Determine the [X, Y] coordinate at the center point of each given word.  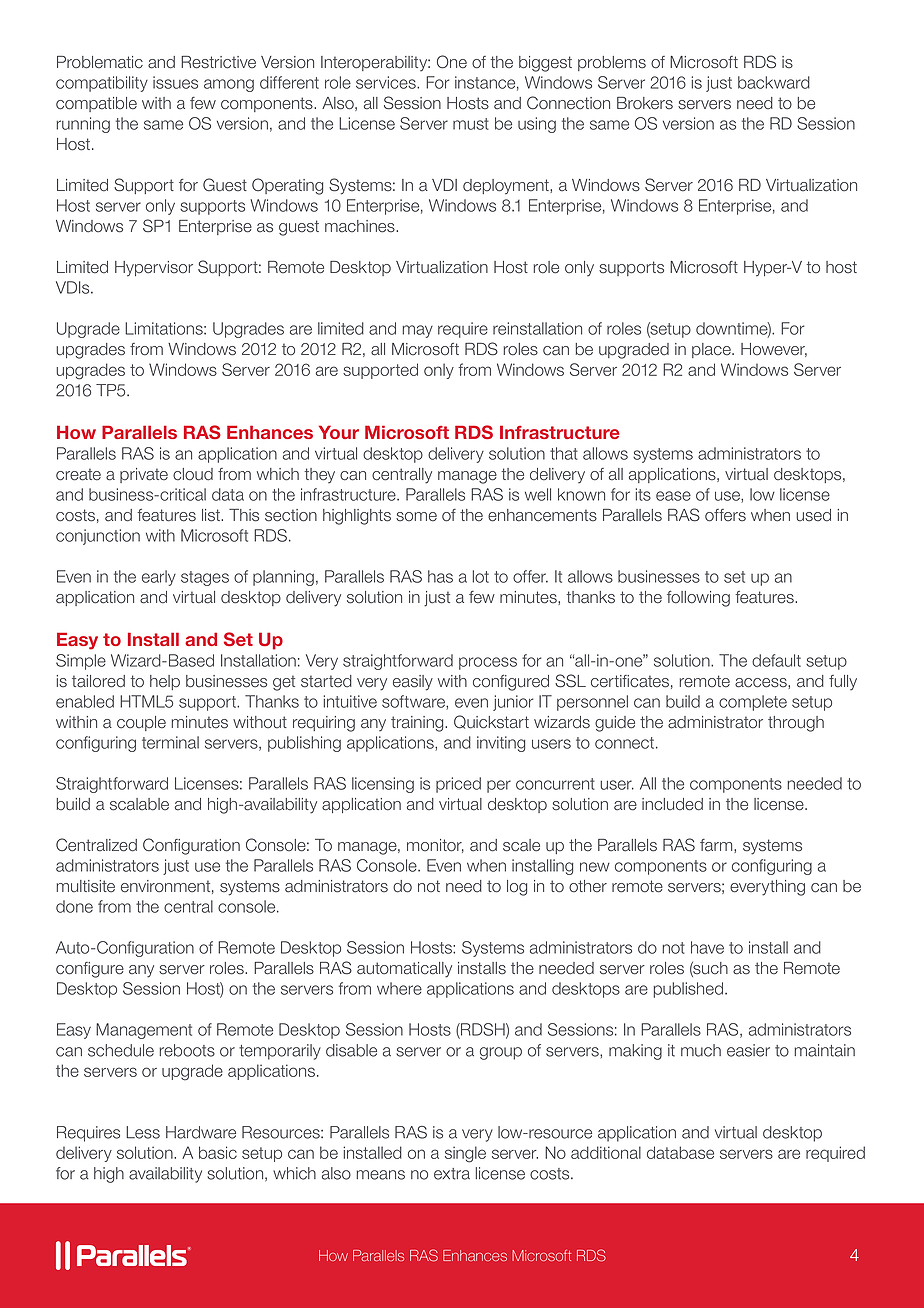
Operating [287, 186]
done [74, 906]
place [712, 350]
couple [141, 723]
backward [774, 82]
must [471, 124]
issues [175, 82]
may [417, 331]
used [813, 515]
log [517, 888]
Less [143, 1132]
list [212, 515]
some [416, 517]
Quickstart [491, 722]
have [707, 947]
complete [753, 703]
